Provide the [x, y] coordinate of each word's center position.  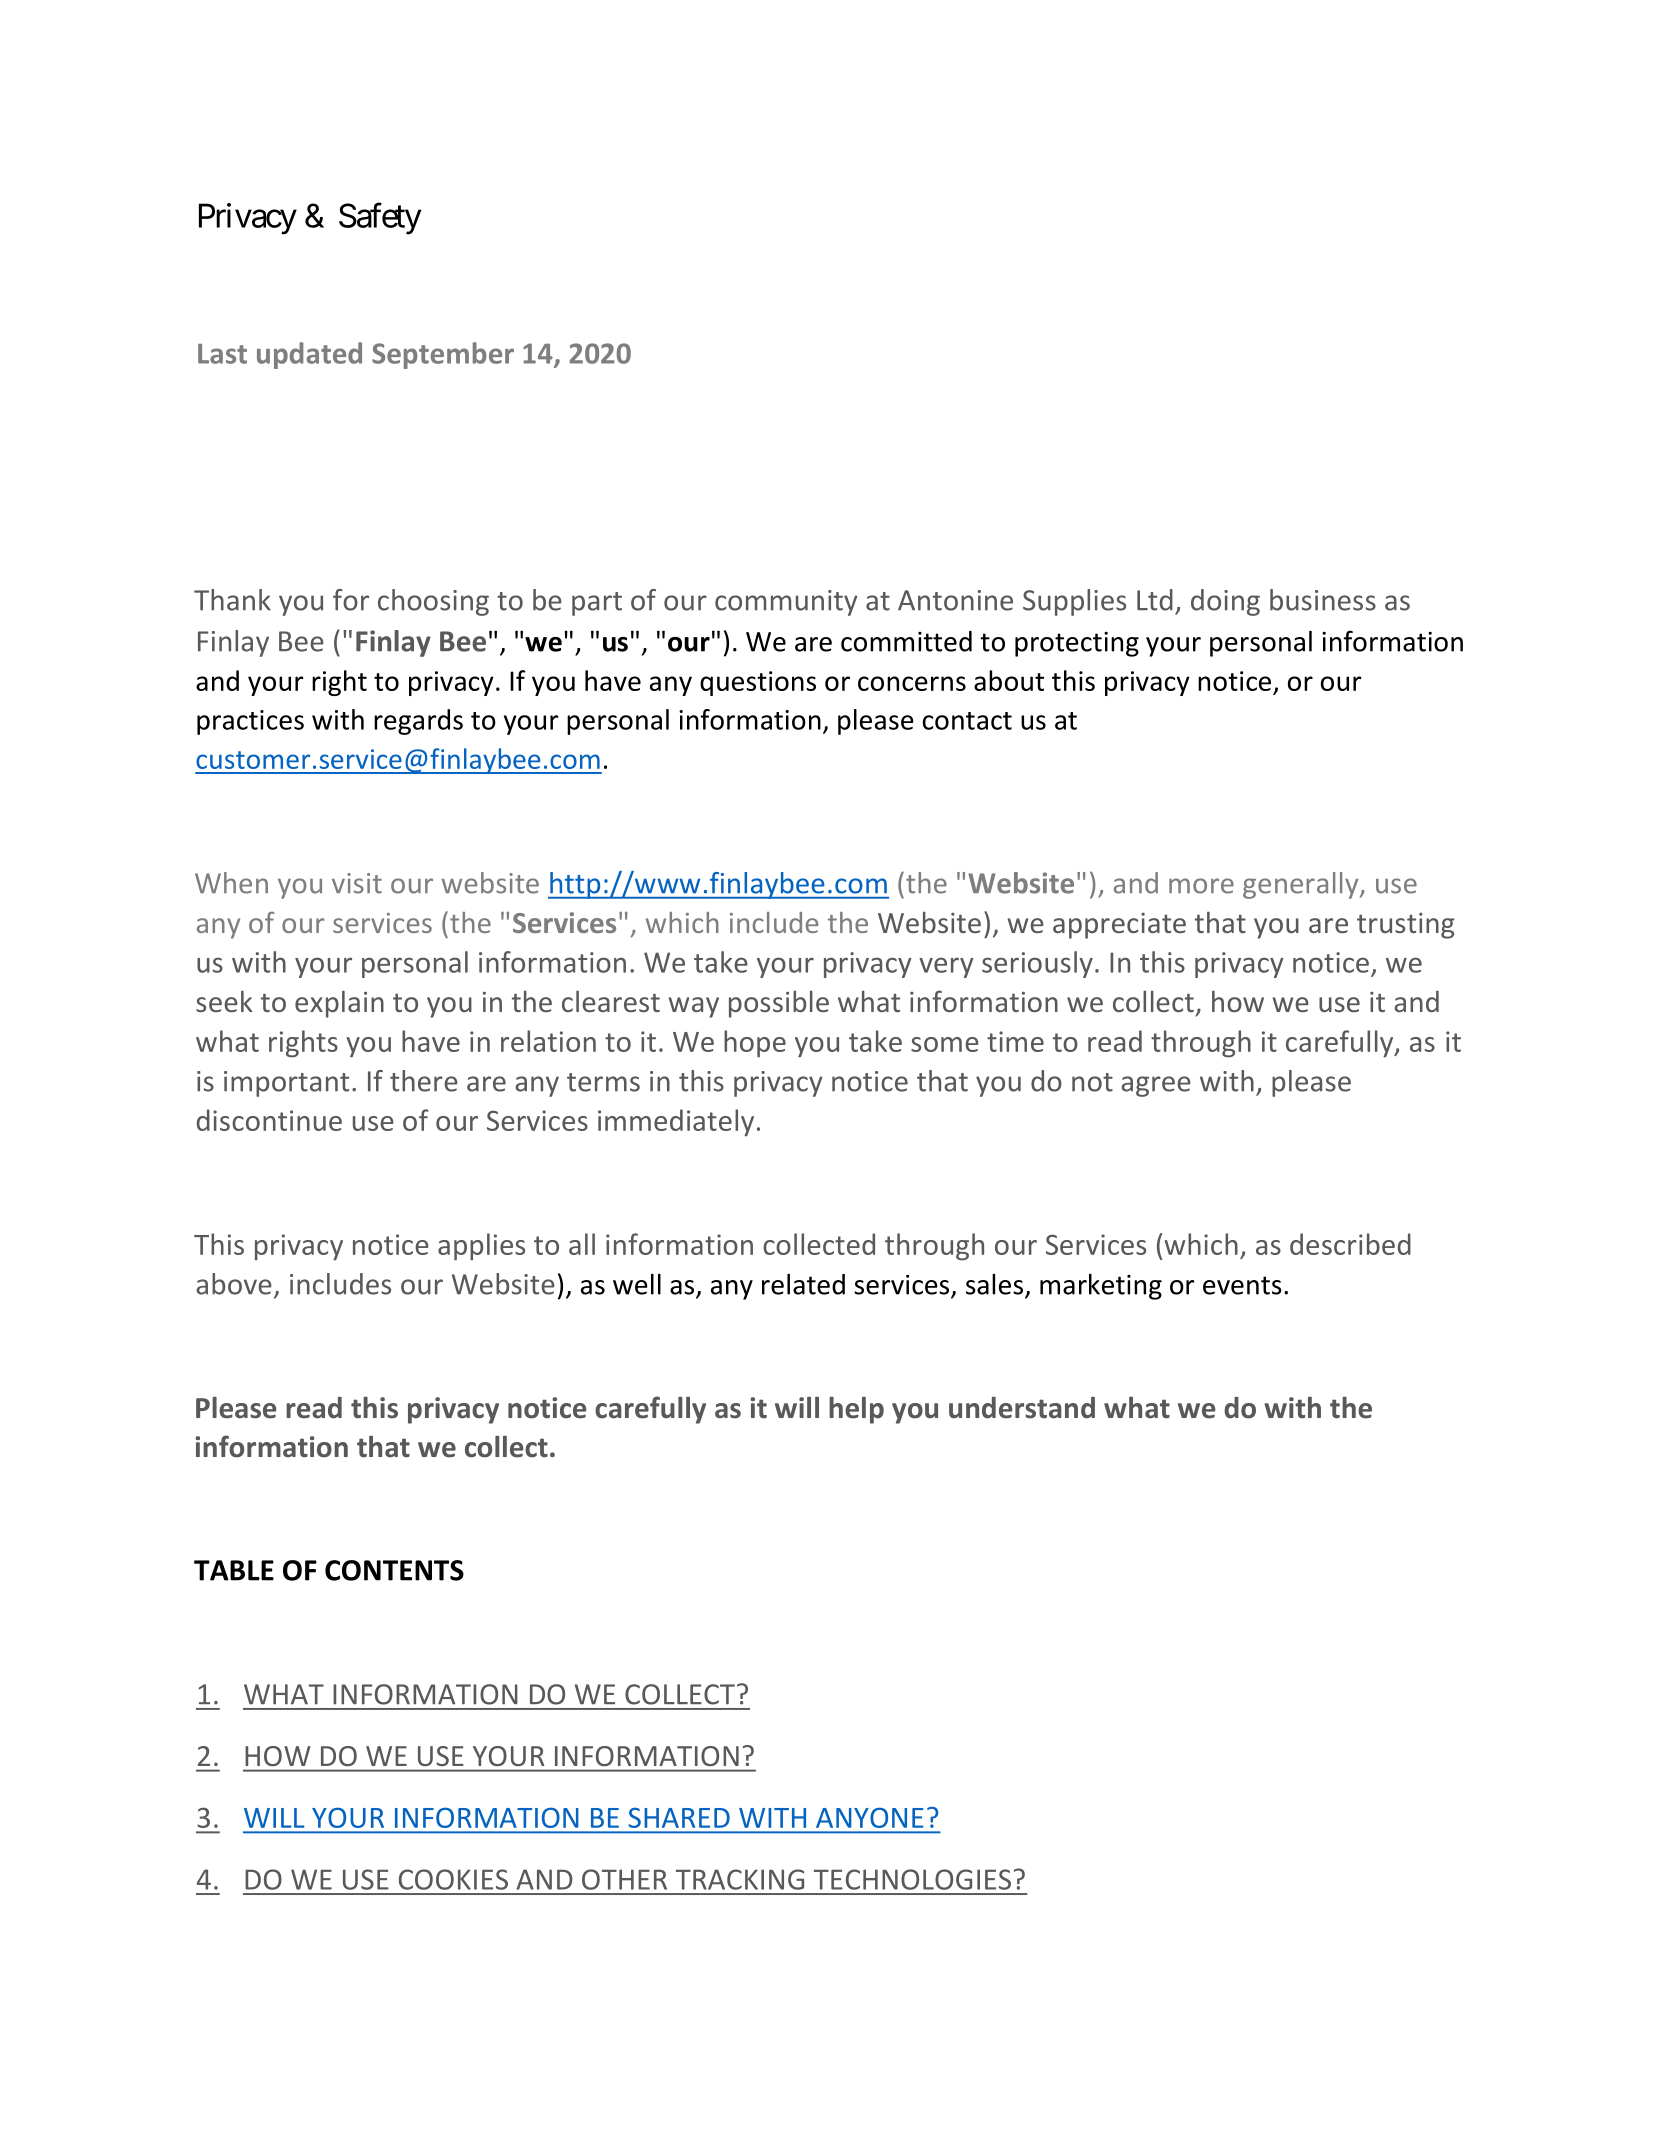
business [1323, 600]
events [1242, 1285]
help [856, 1410]
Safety [380, 219]
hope [755, 1044]
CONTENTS [394, 1570]
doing [1225, 602]
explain [339, 1004]
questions [758, 683]
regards [418, 722]
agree [1156, 1086]
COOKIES [453, 1879]
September [443, 355]
